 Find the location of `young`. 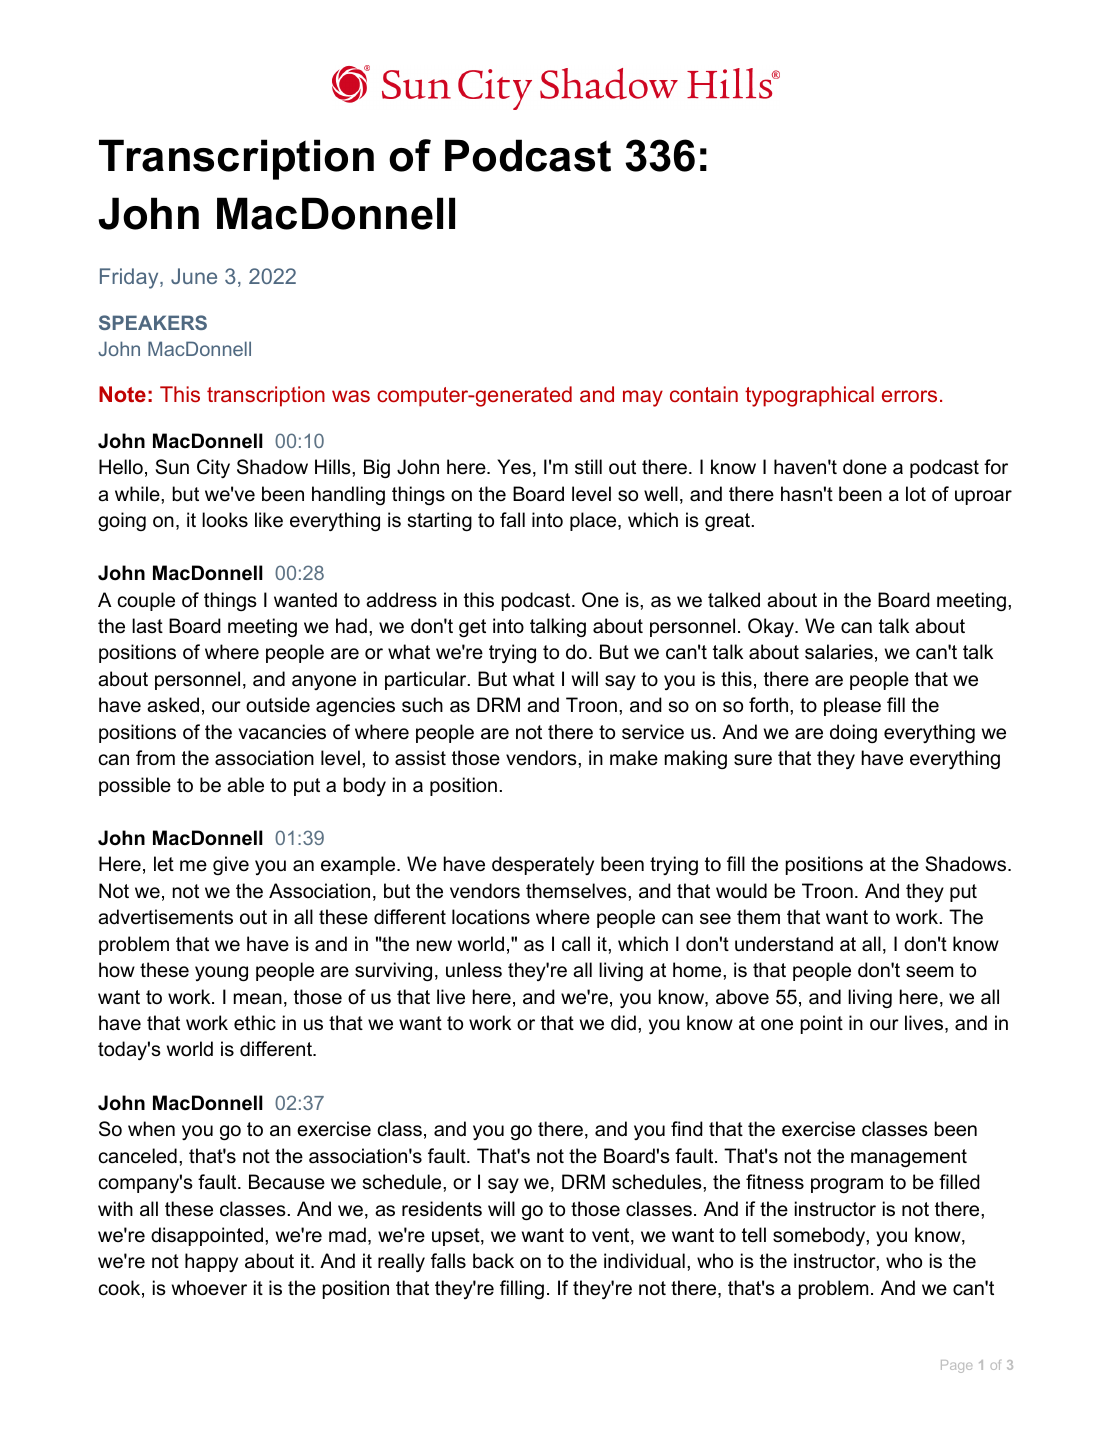

young is located at coordinates (221, 973).
